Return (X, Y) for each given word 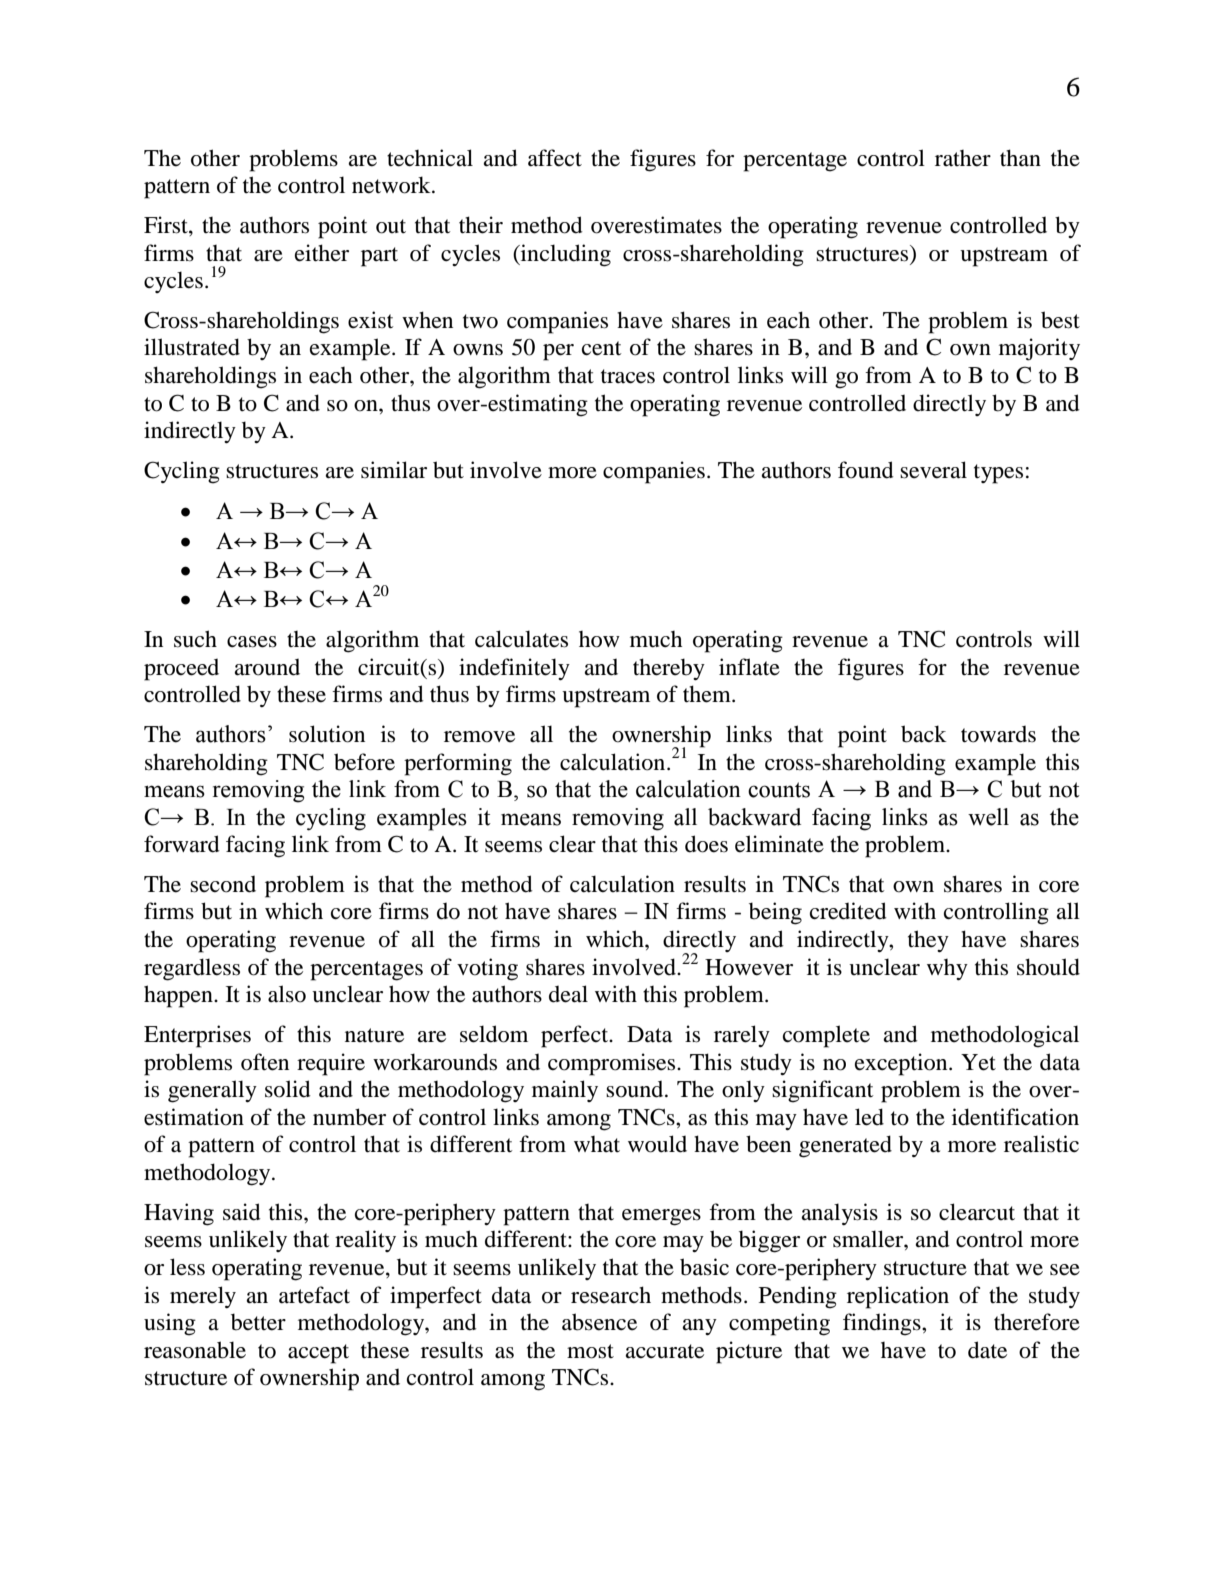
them (708, 694)
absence (599, 1322)
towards (998, 734)
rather (963, 158)
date (987, 1350)
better (258, 1322)
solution (327, 734)
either (322, 253)
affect (555, 158)
